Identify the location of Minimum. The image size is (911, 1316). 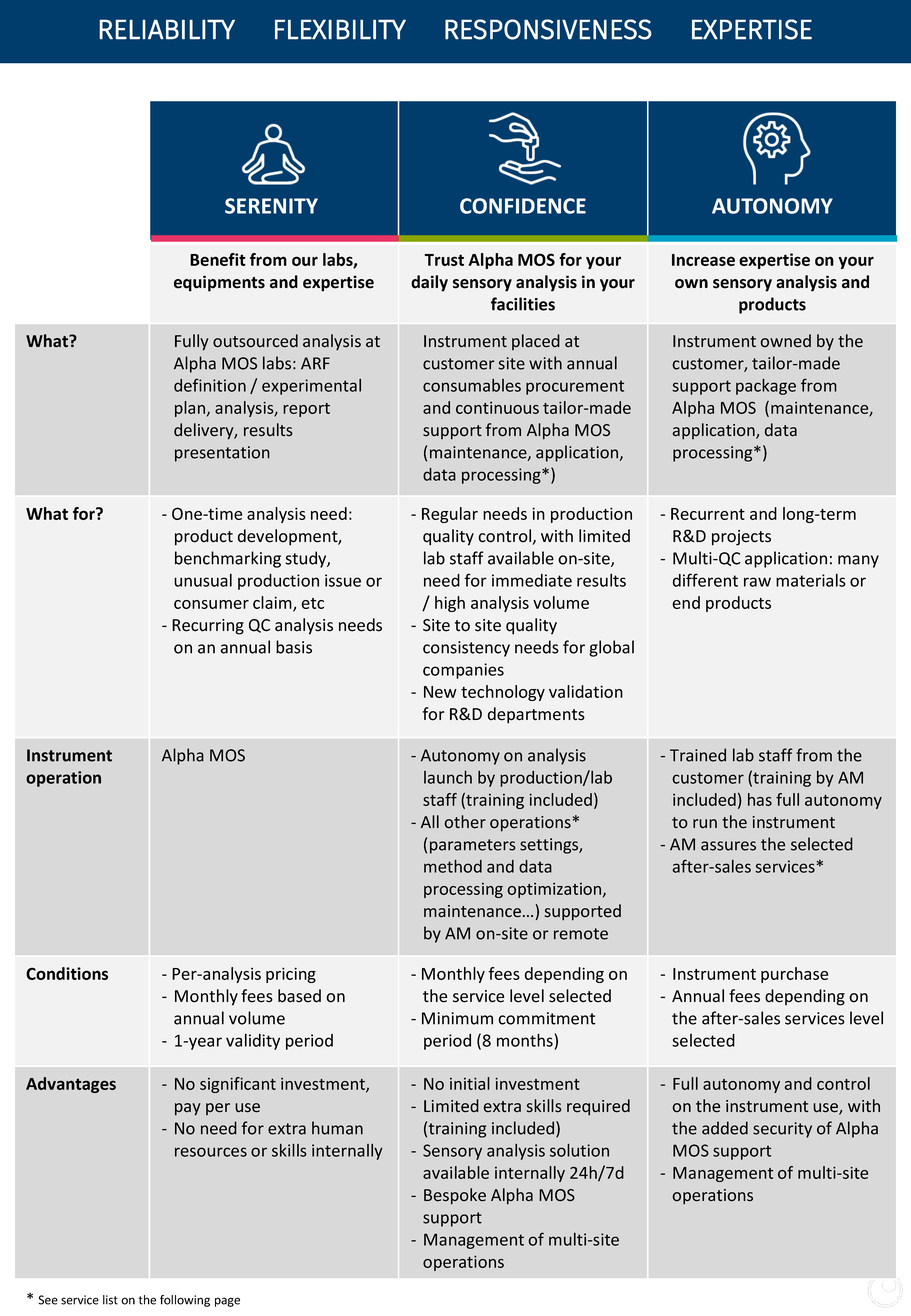
(457, 1018).
